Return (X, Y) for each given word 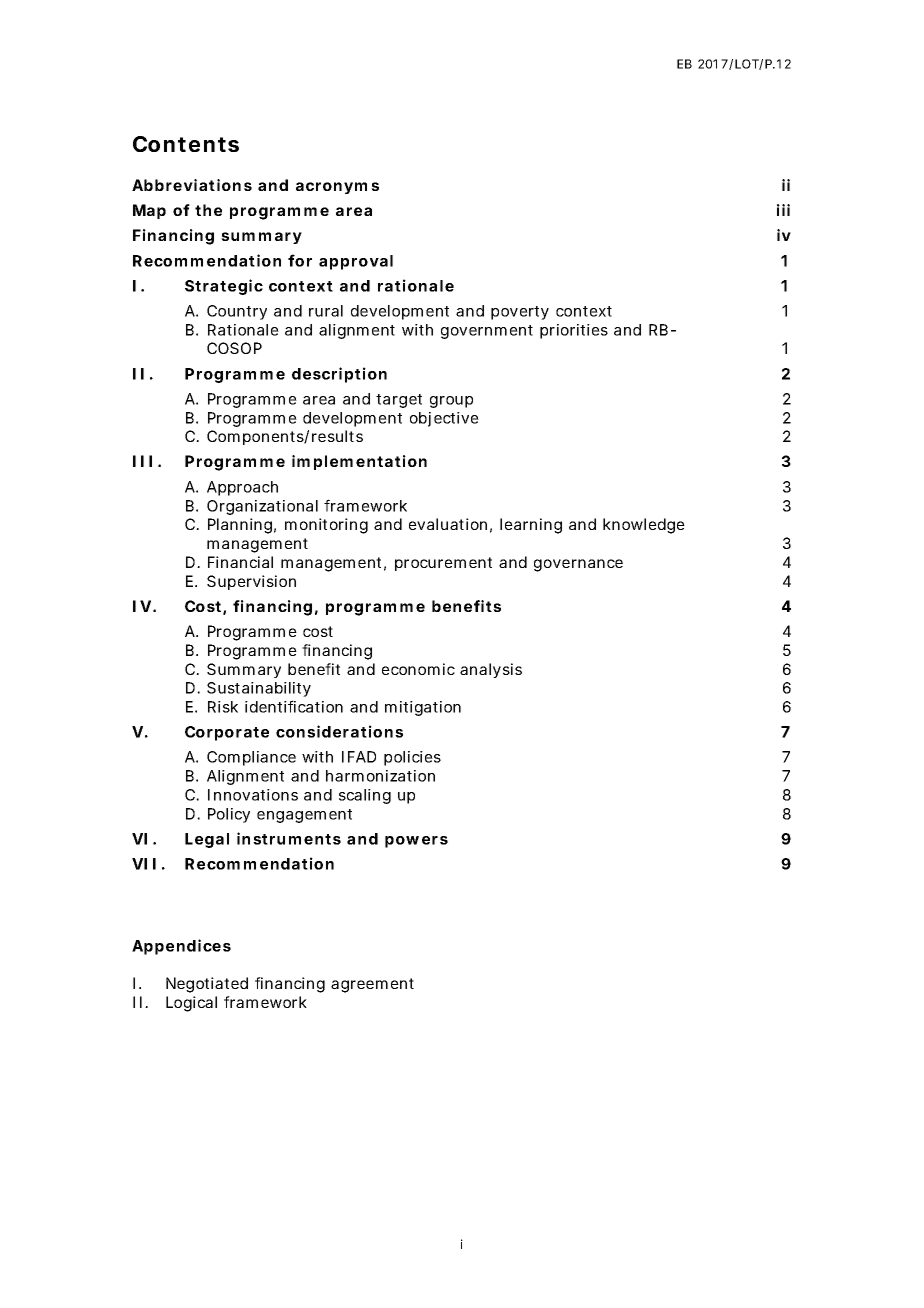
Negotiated (207, 985)
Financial (240, 562)
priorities (574, 331)
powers (416, 842)
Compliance (251, 758)
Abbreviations (192, 185)
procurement (443, 564)
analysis (491, 670)
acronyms (337, 188)
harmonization (380, 776)
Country (237, 312)
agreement (372, 985)
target (399, 401)
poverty (520, 313)
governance (578, 565)
